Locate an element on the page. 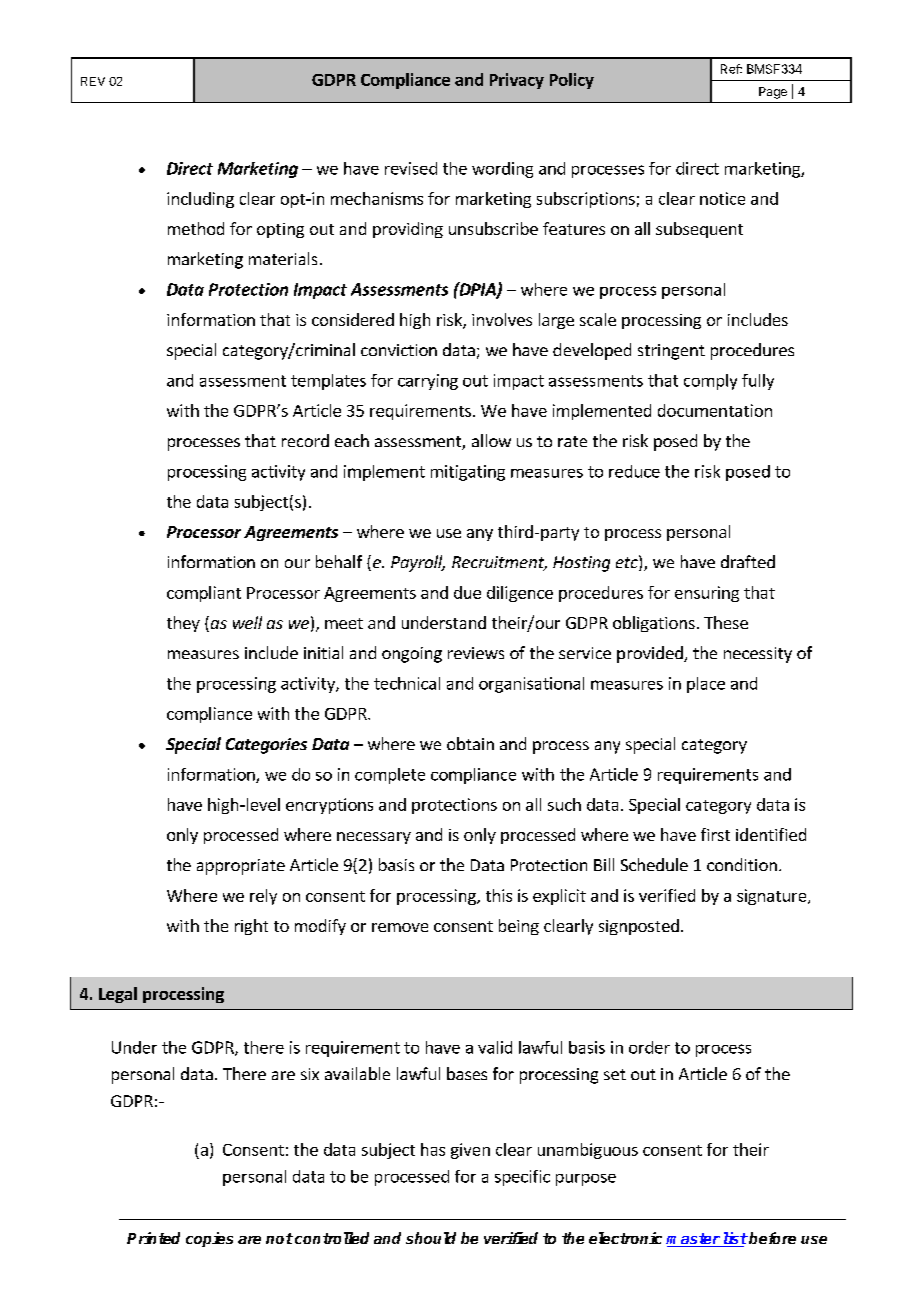  Ref is located at coordinates (731, 69).
